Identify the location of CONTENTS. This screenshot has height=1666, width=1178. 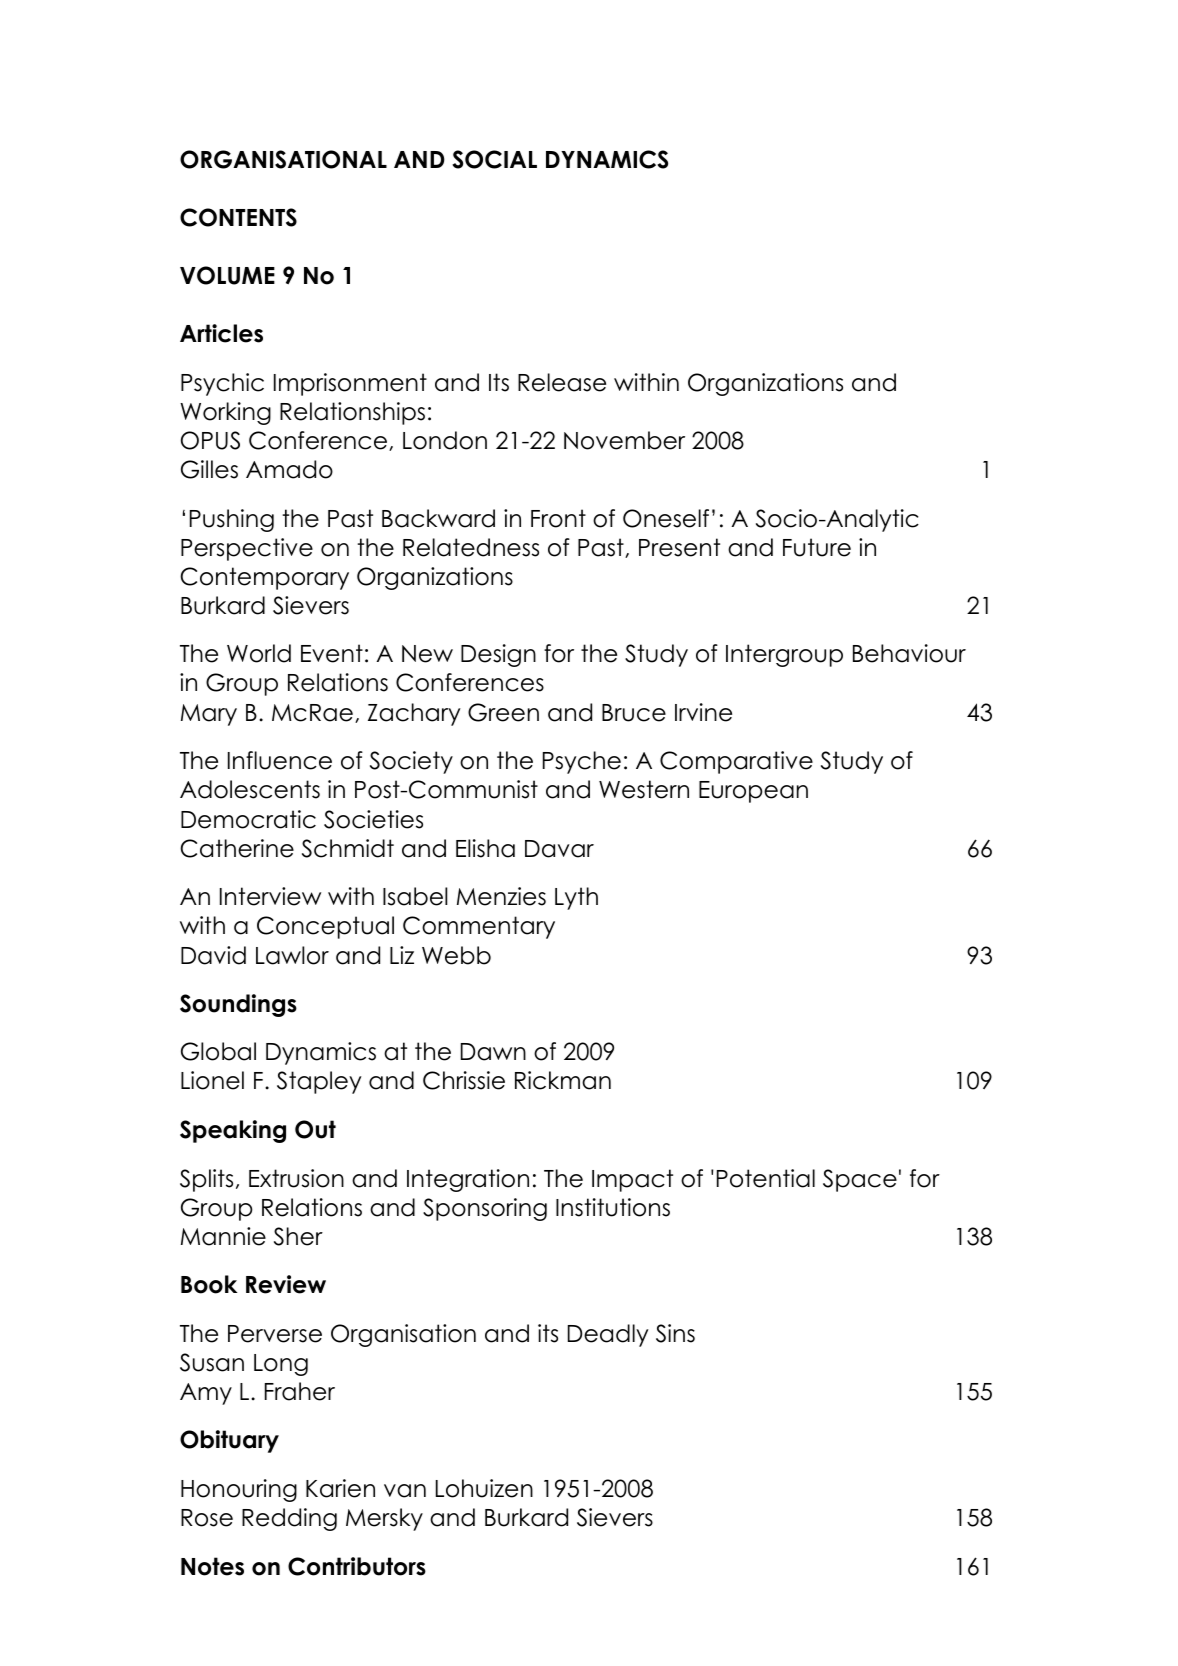
(238, 217).
